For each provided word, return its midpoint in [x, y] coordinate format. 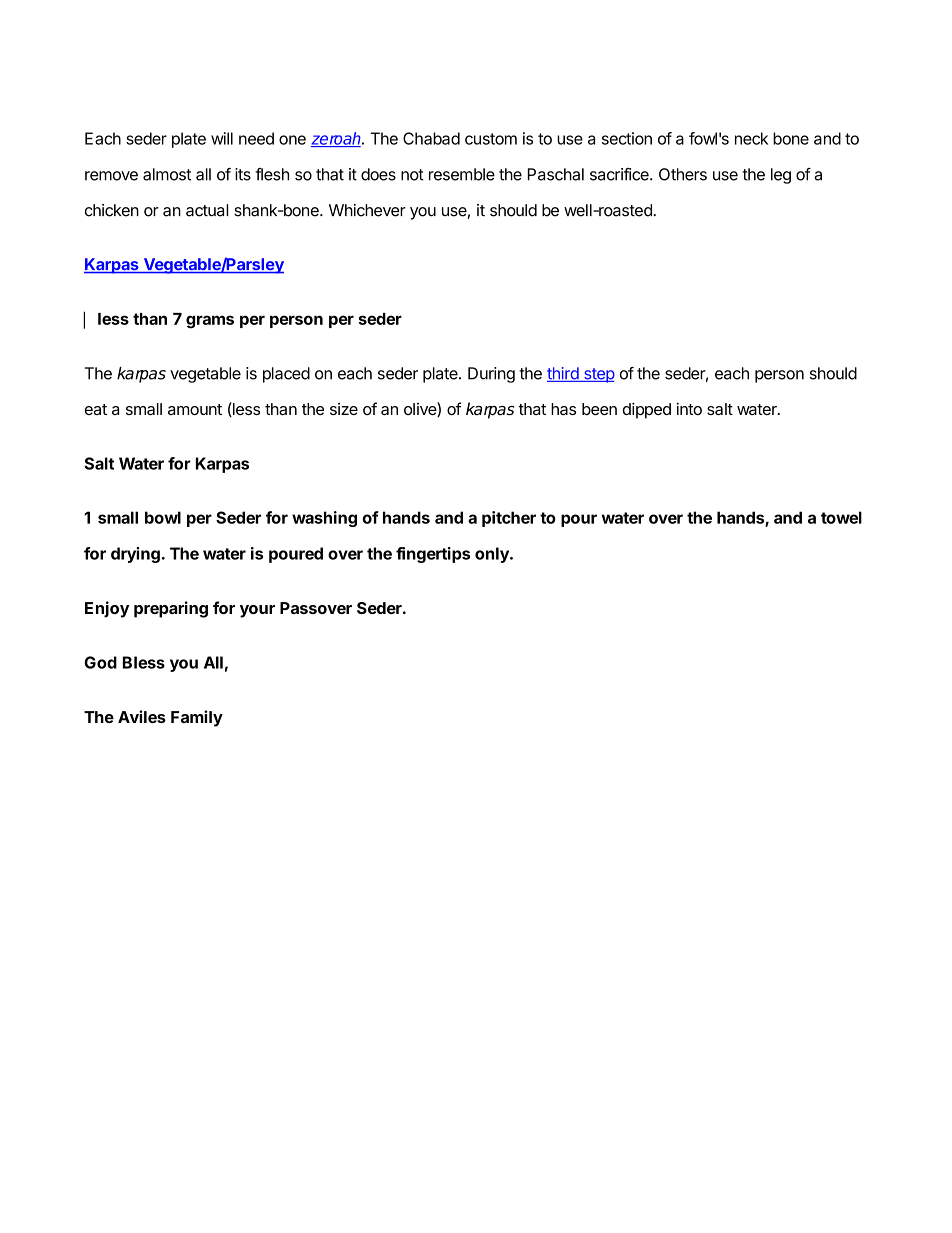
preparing [171, 609]
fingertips [433, 555]
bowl [163, 517]
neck [751, 138]
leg [781, 176]
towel [841, 517]
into [689, 408]
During [491, 375]
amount [195, 409]
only [493, 555]
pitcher [509, 519]
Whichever [367, 210]
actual [207, 210]
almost [167, 174]
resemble [462, 174]
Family [197, 718]
